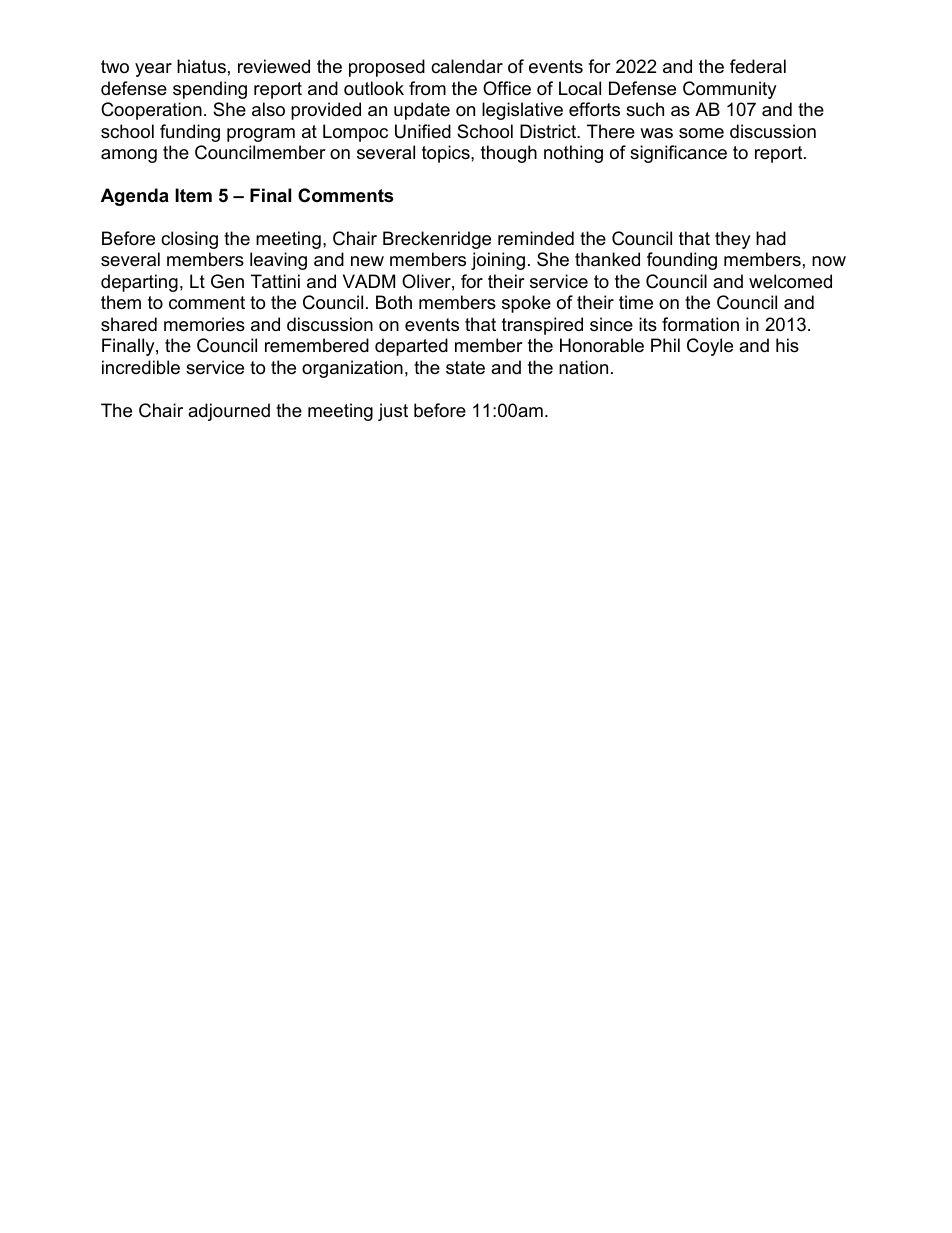 The width and height of the image is (952, 1233). What do you see at coordinates (141, 367) in the image?
I see `incredible` at bounding box center [141, 367].
